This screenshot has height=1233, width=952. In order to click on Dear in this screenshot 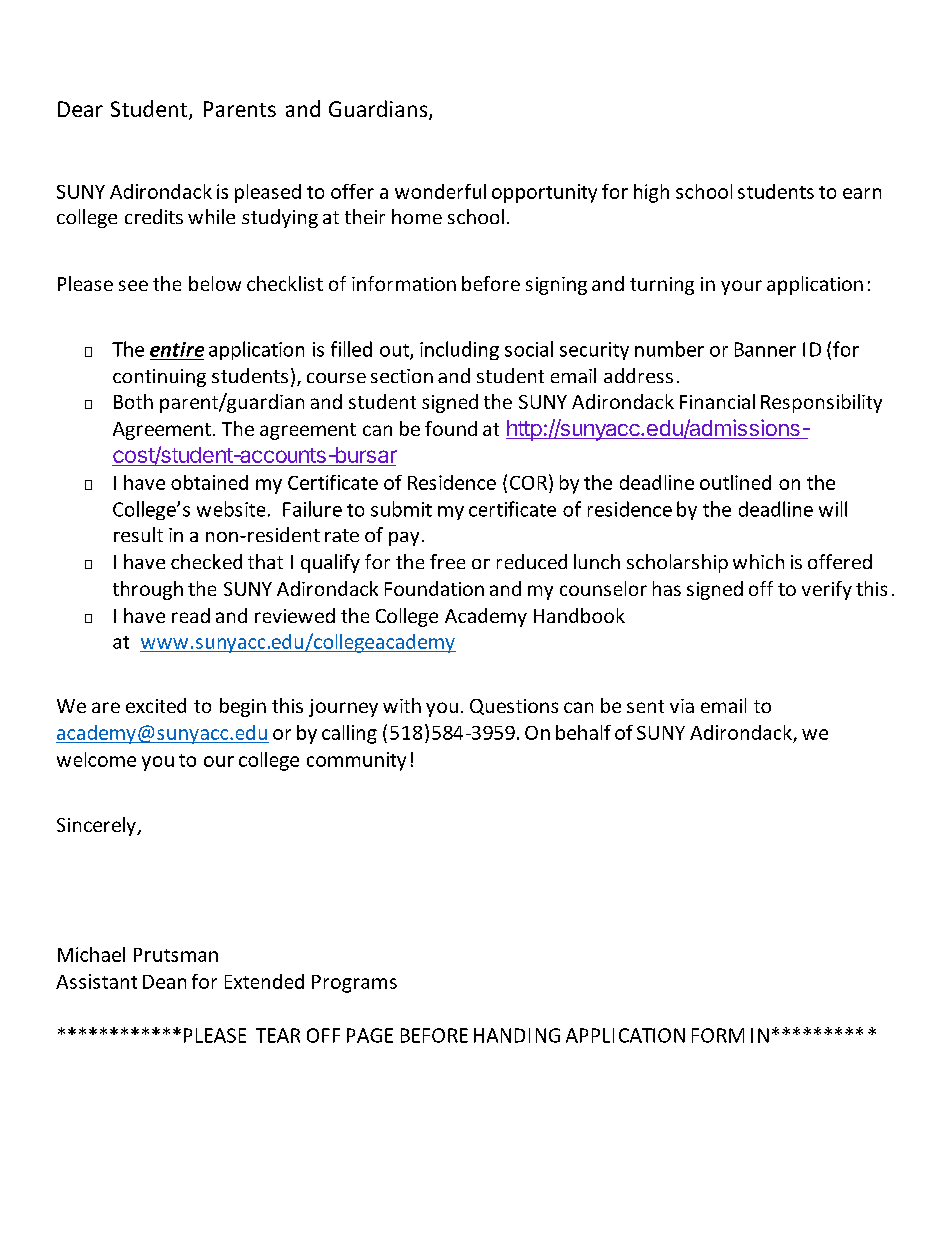, I will do `click(80, 109)`.
